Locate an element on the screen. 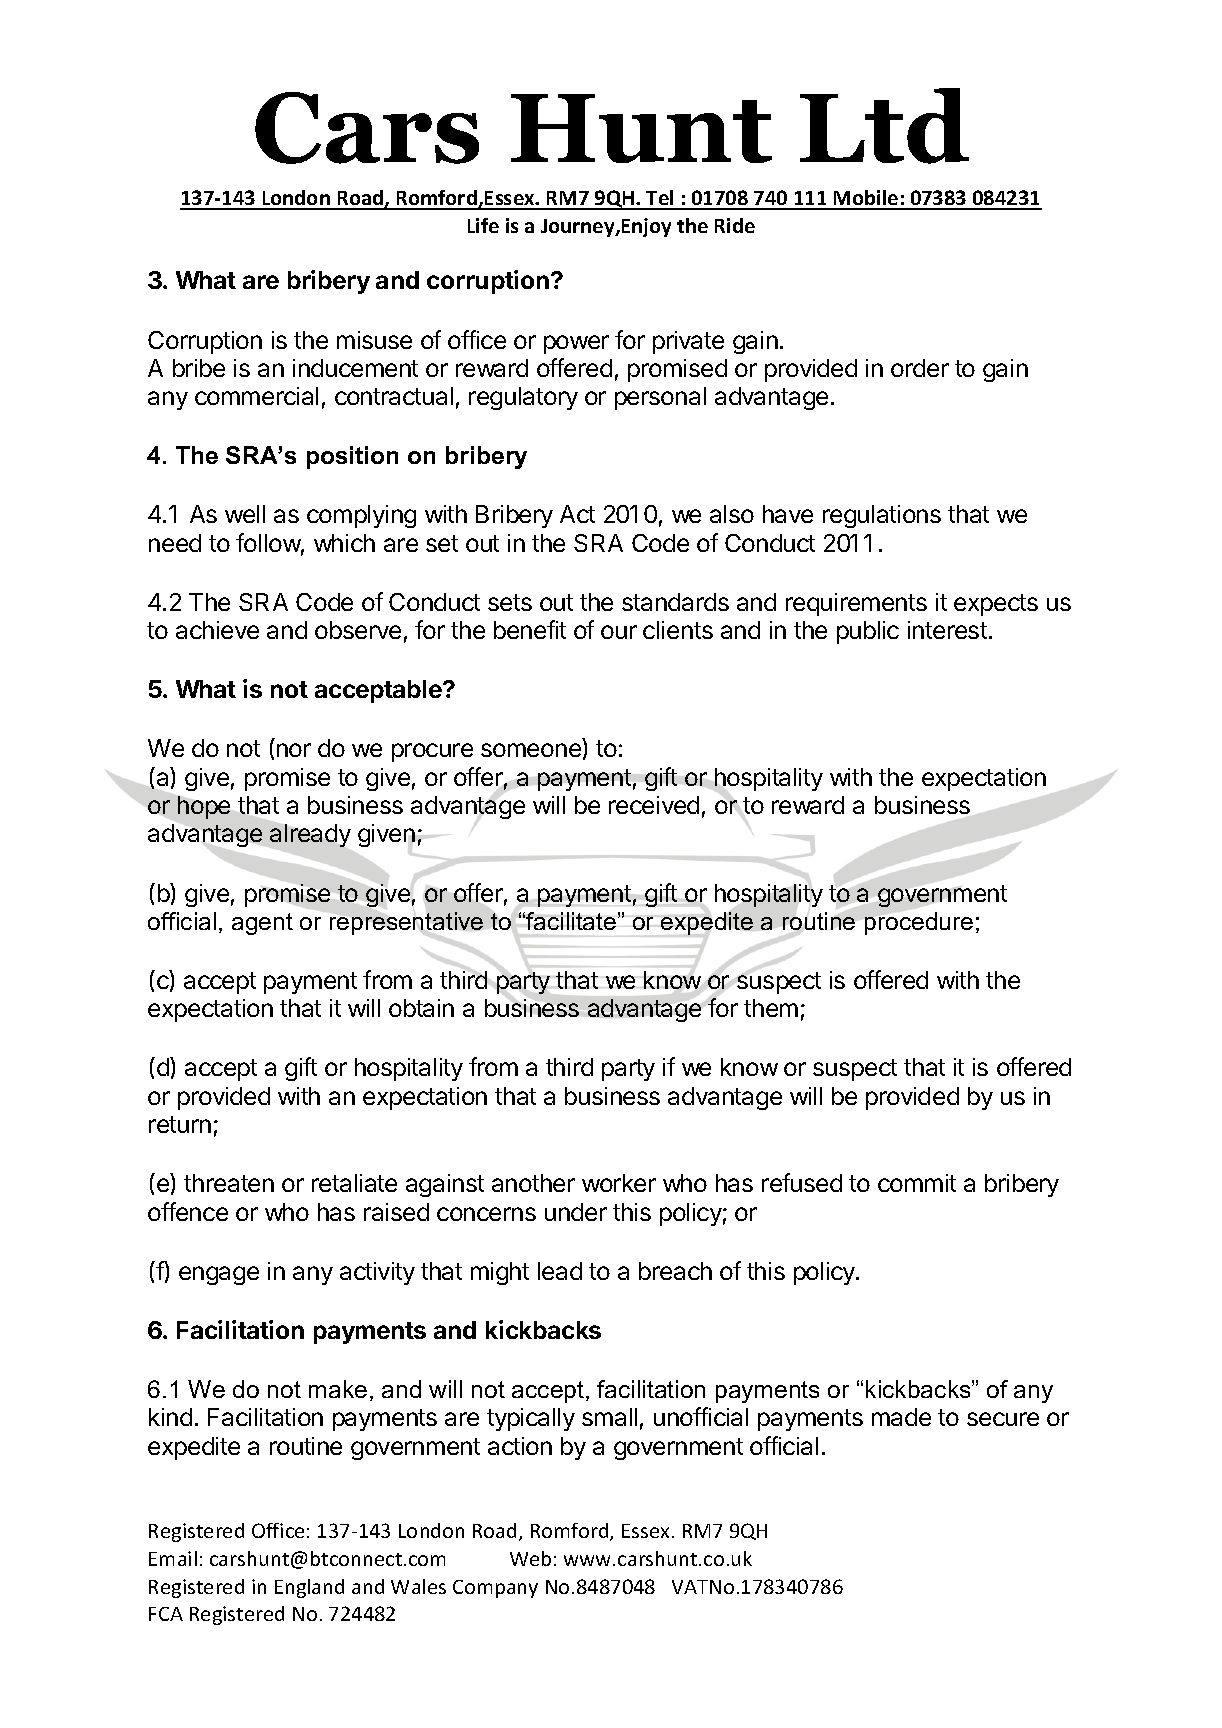 The height and width of the screenshot is (1728, 1222). misuse is located at coordinates (374, 340).
